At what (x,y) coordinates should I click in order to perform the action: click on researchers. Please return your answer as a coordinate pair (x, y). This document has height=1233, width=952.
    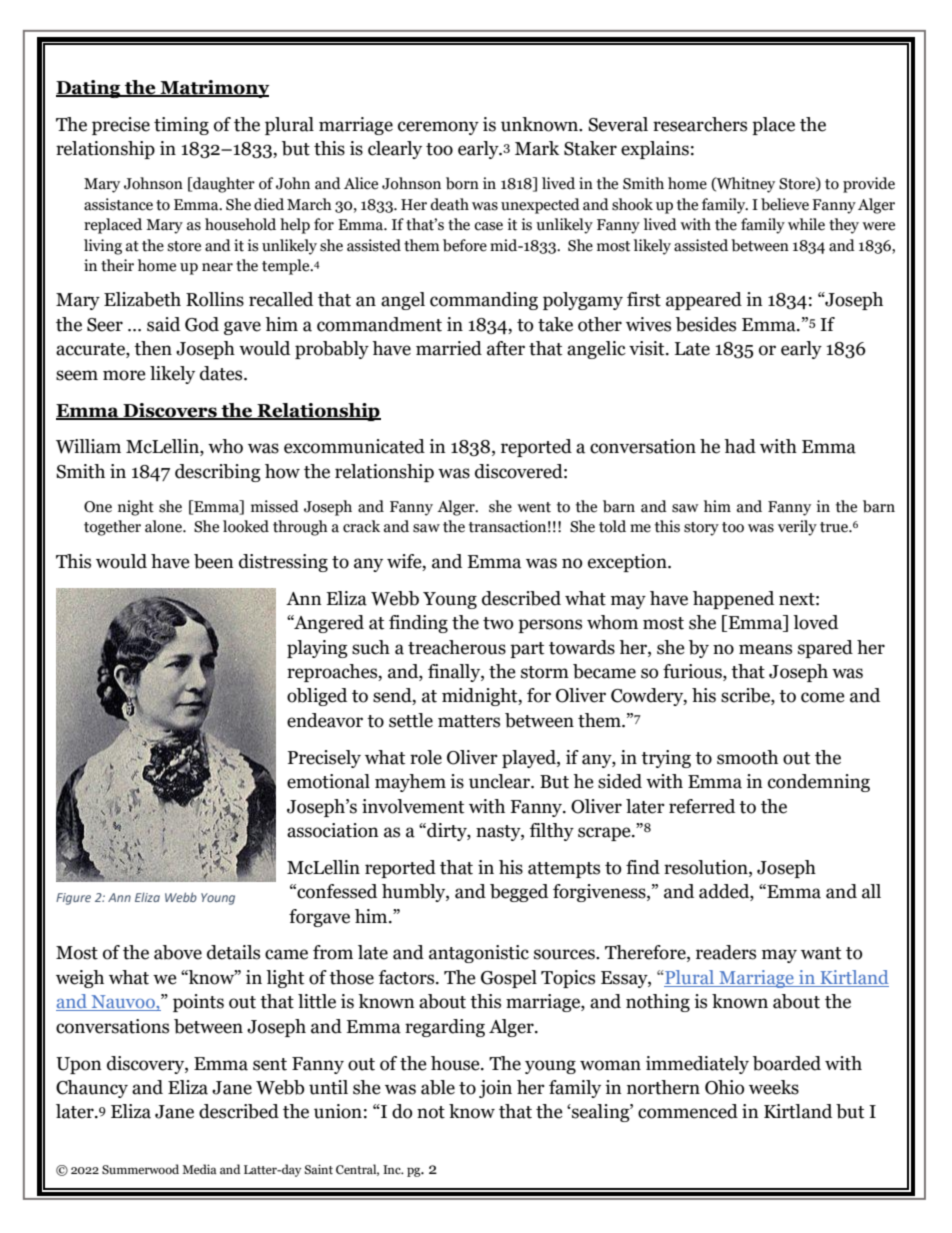
    Looking at the image, I should click on (700, 124).
